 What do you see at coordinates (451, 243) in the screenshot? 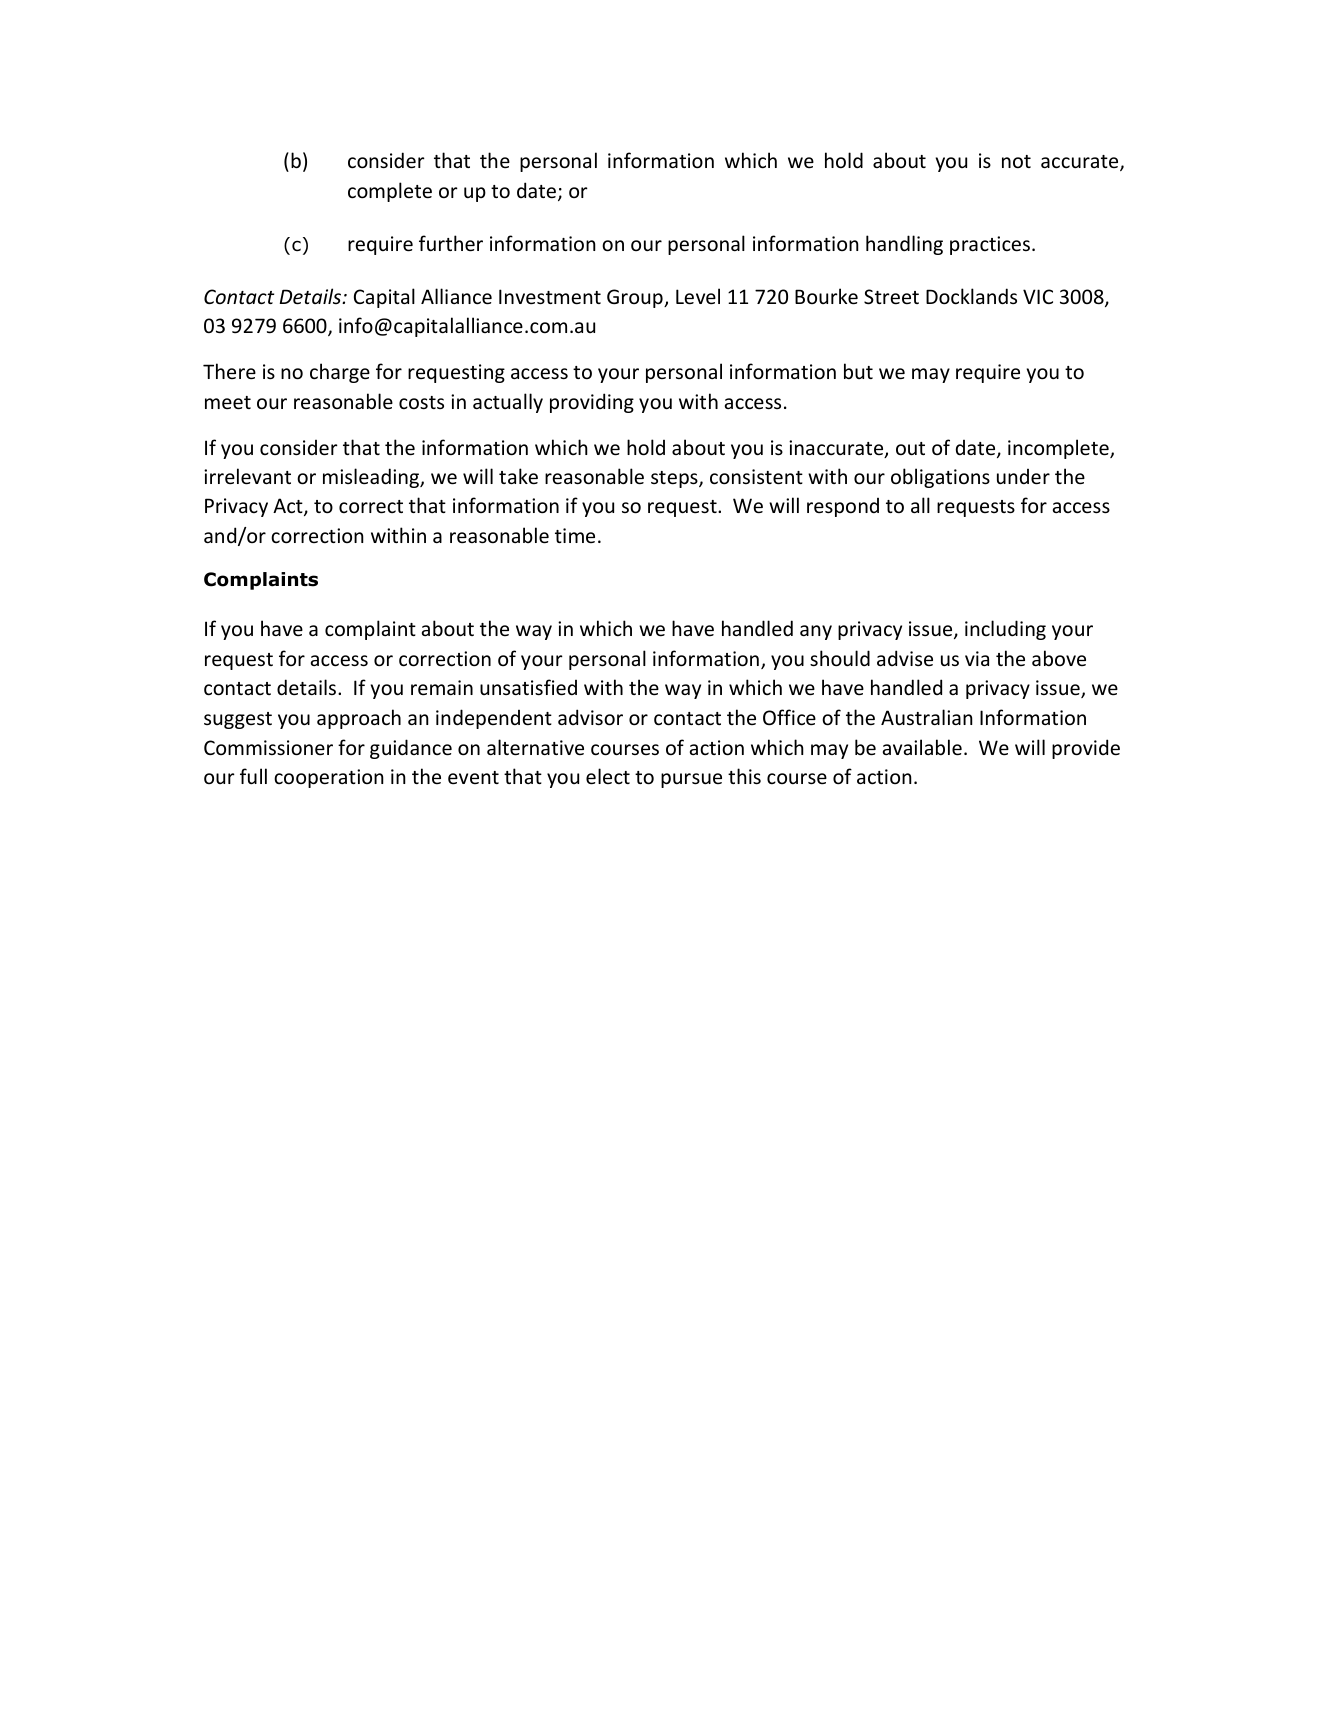
I see `further` at bounding box center [451, 243].
